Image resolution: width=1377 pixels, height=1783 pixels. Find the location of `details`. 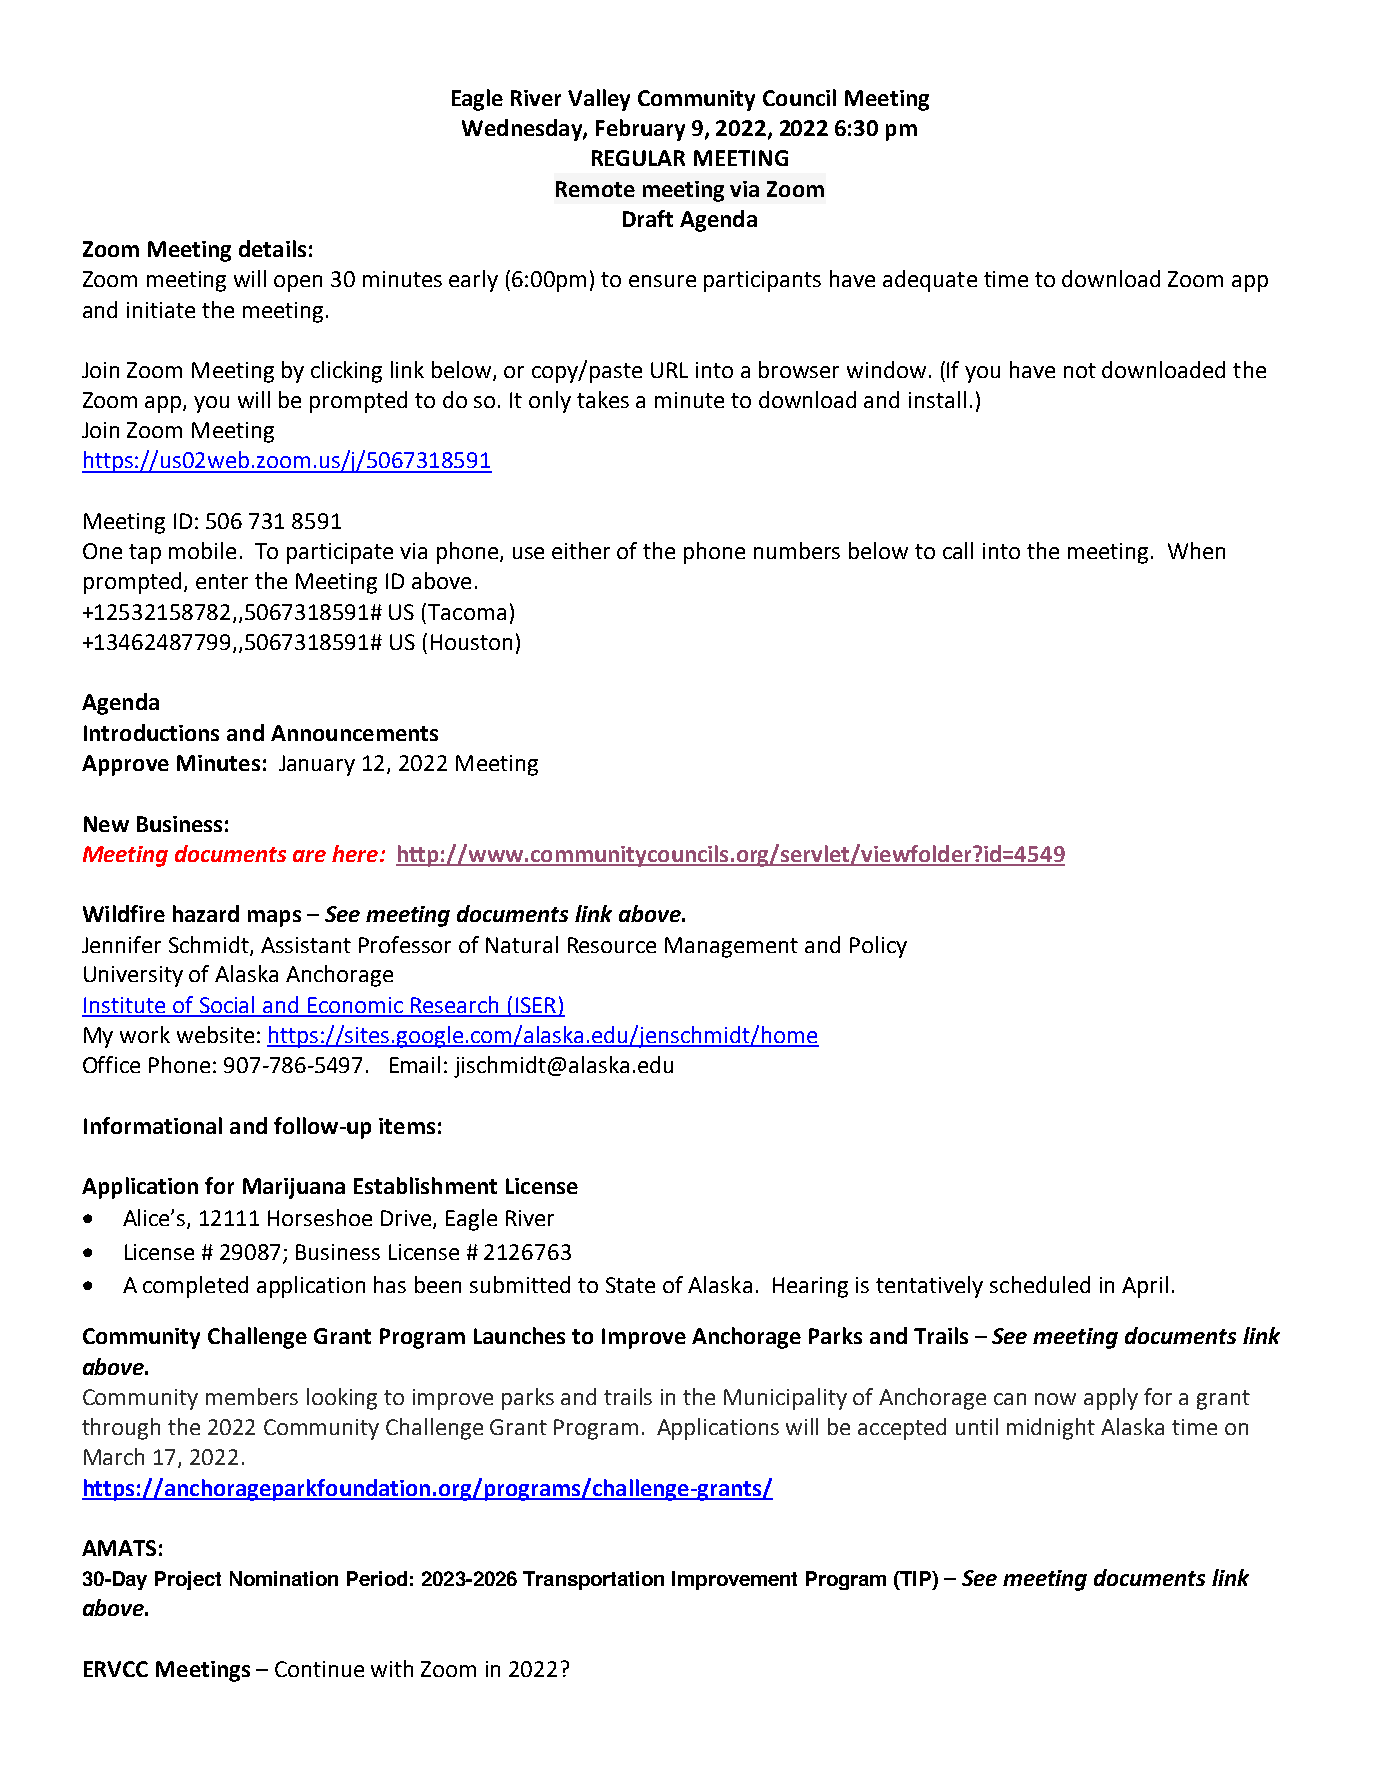

details is located at coordinates (272, 248).
